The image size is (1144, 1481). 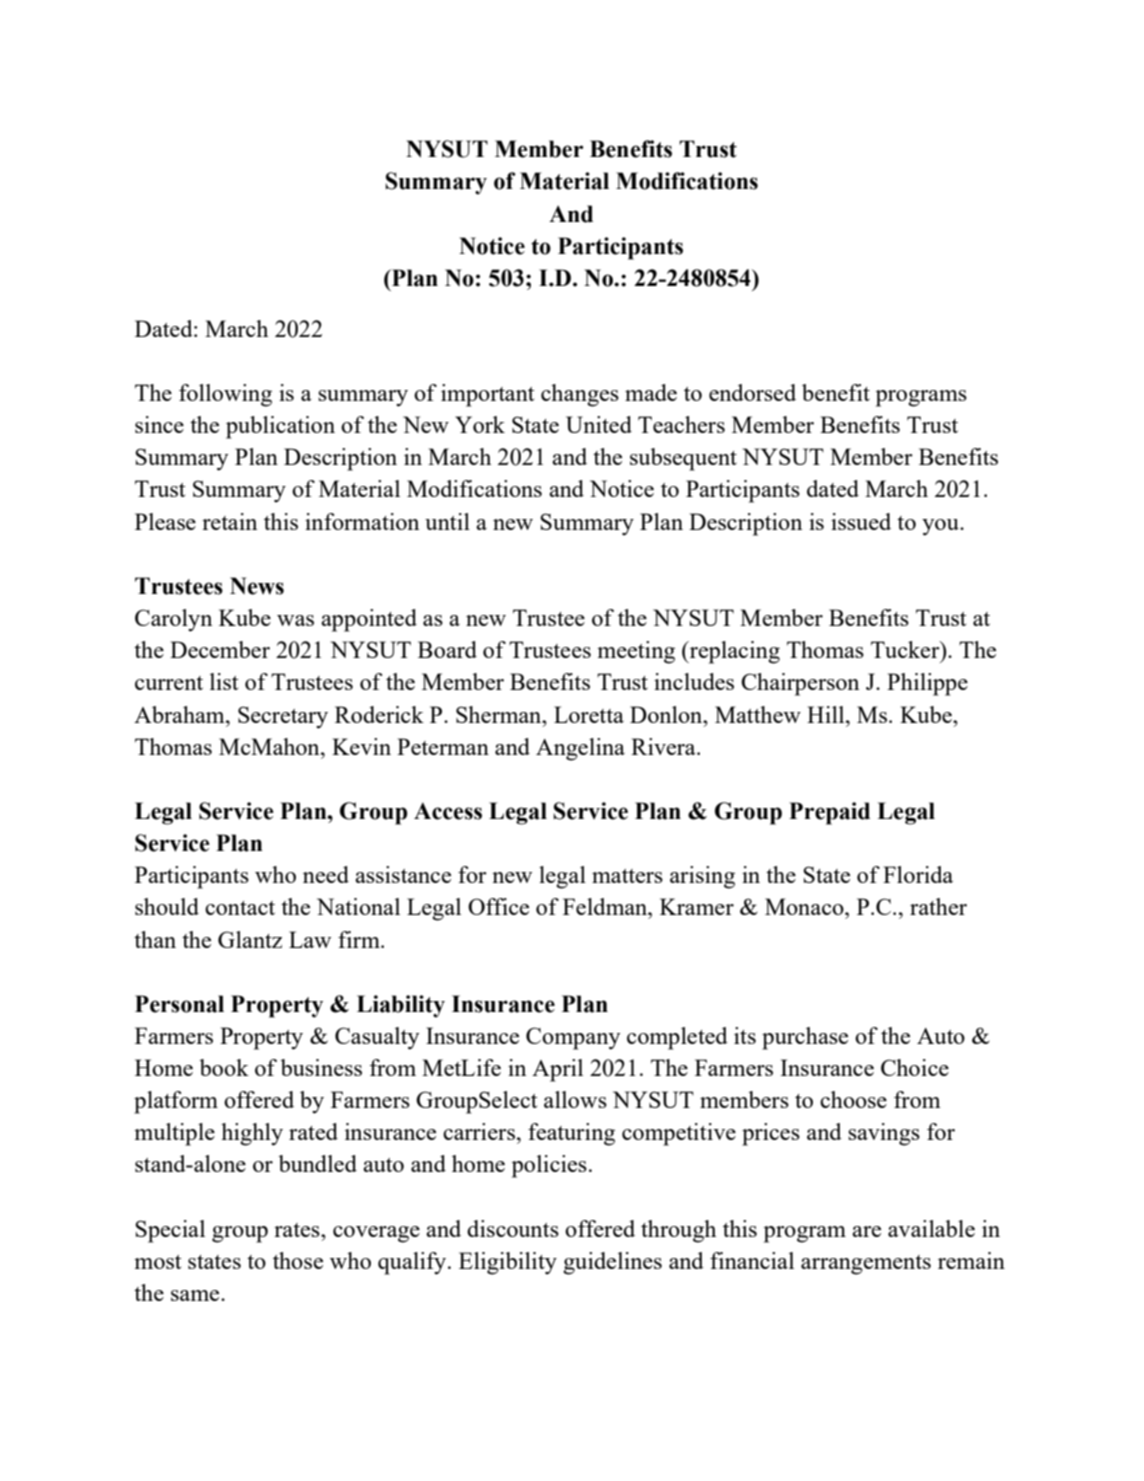 What do you see at coordinates (224, 1067) in the image?
I see `book` at bounding box center [224, 1067].
